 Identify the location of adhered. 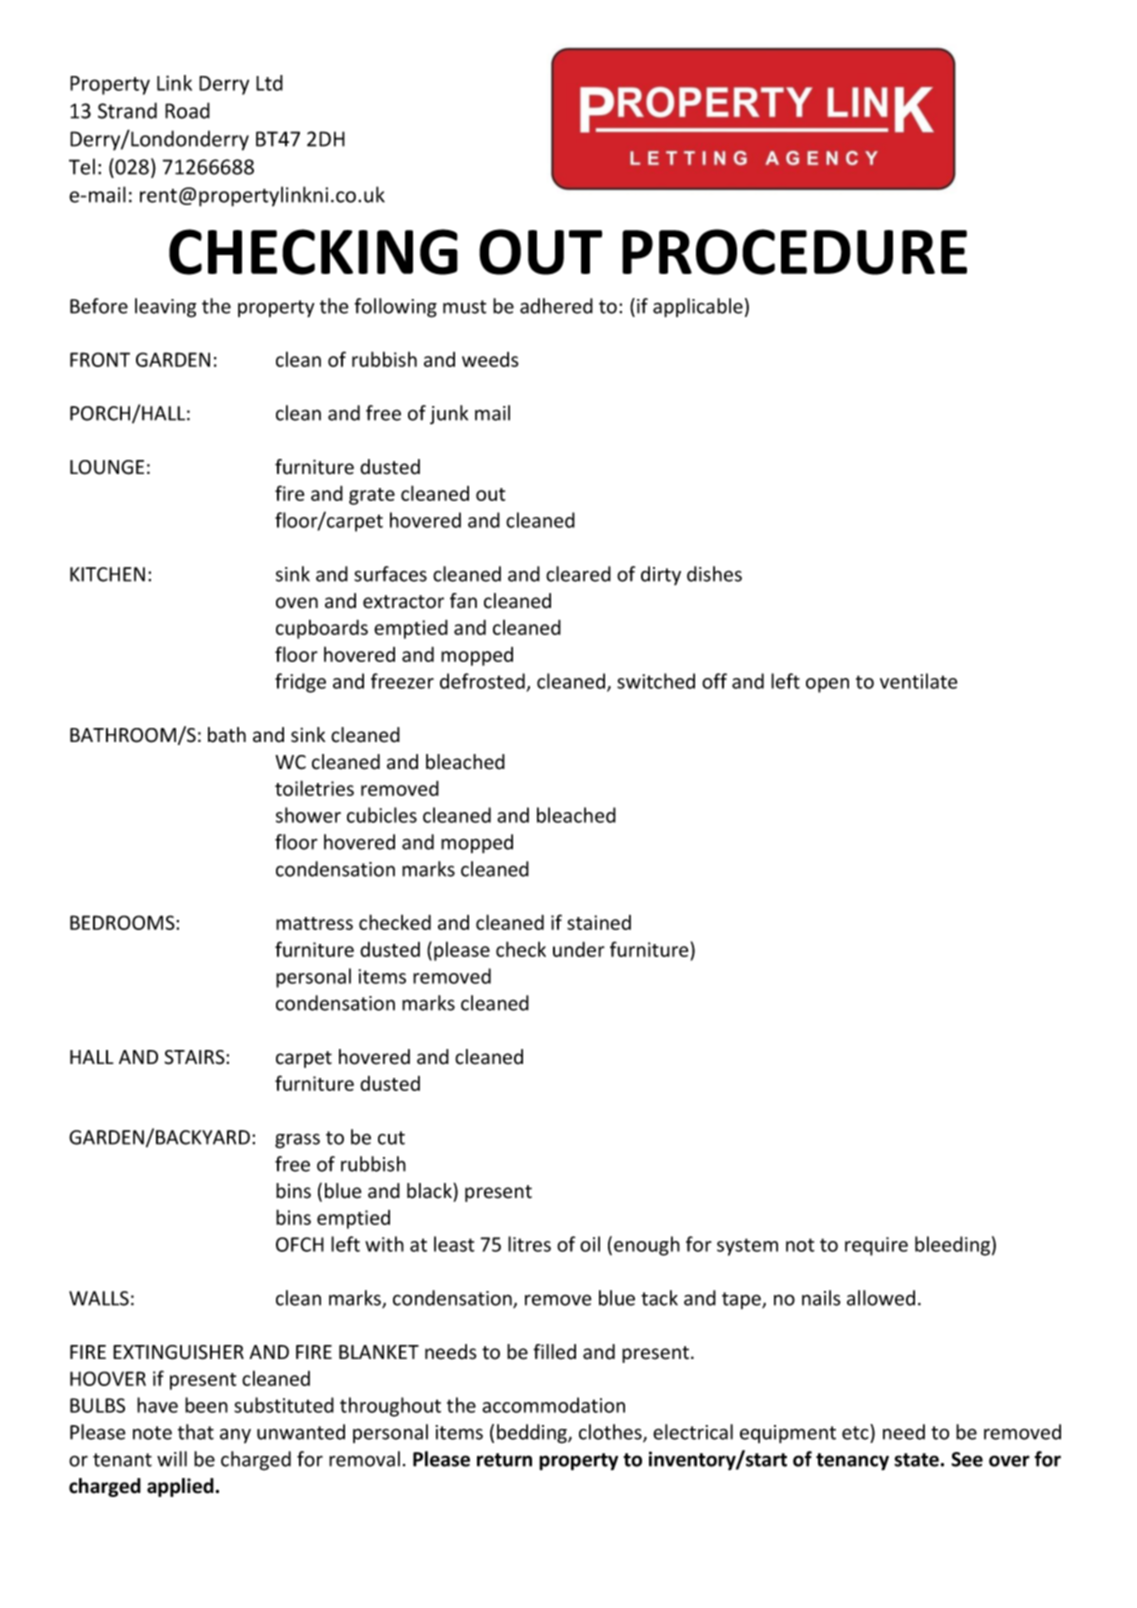
(556, 306).
